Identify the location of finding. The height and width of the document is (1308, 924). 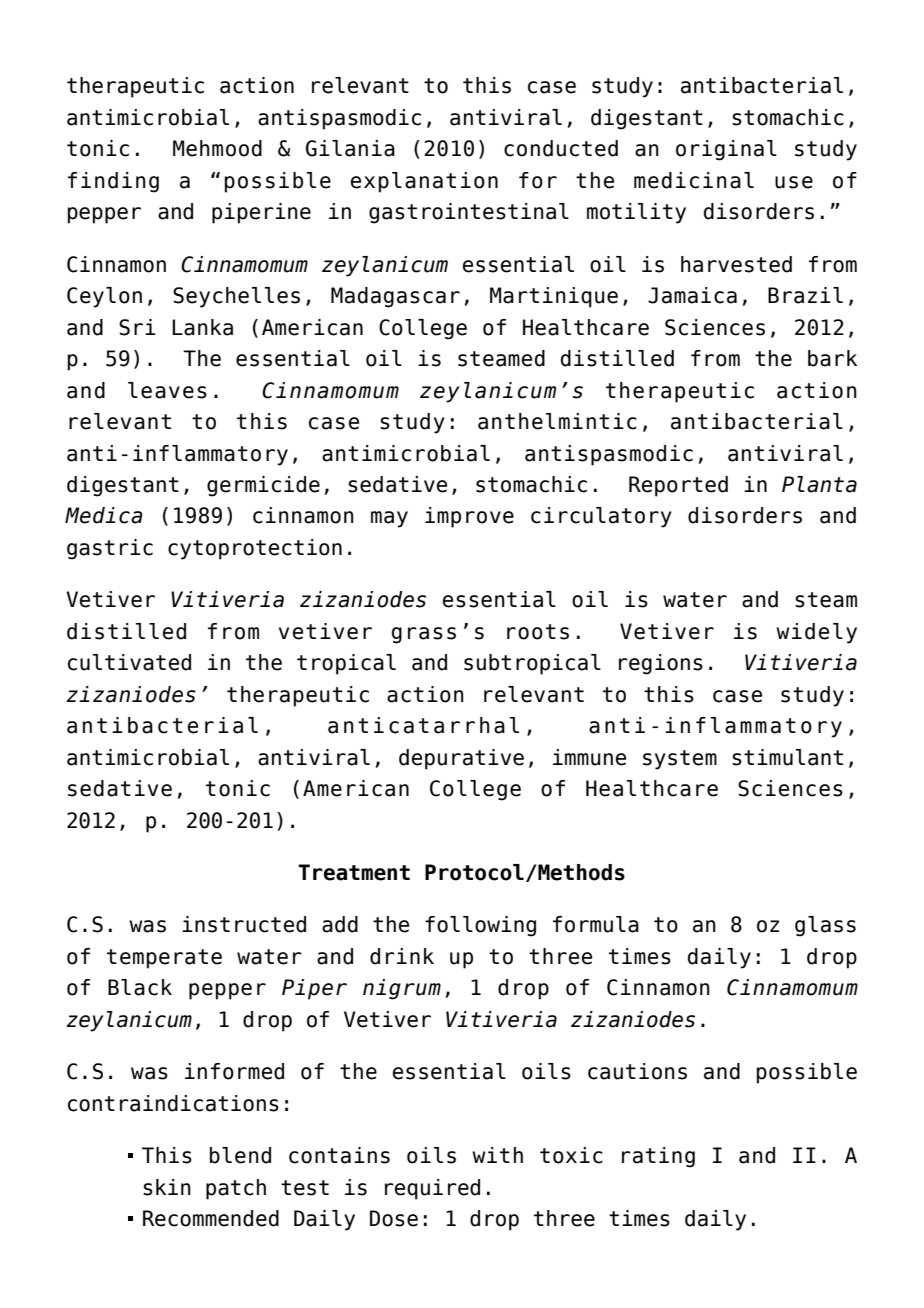
(113, 182).
